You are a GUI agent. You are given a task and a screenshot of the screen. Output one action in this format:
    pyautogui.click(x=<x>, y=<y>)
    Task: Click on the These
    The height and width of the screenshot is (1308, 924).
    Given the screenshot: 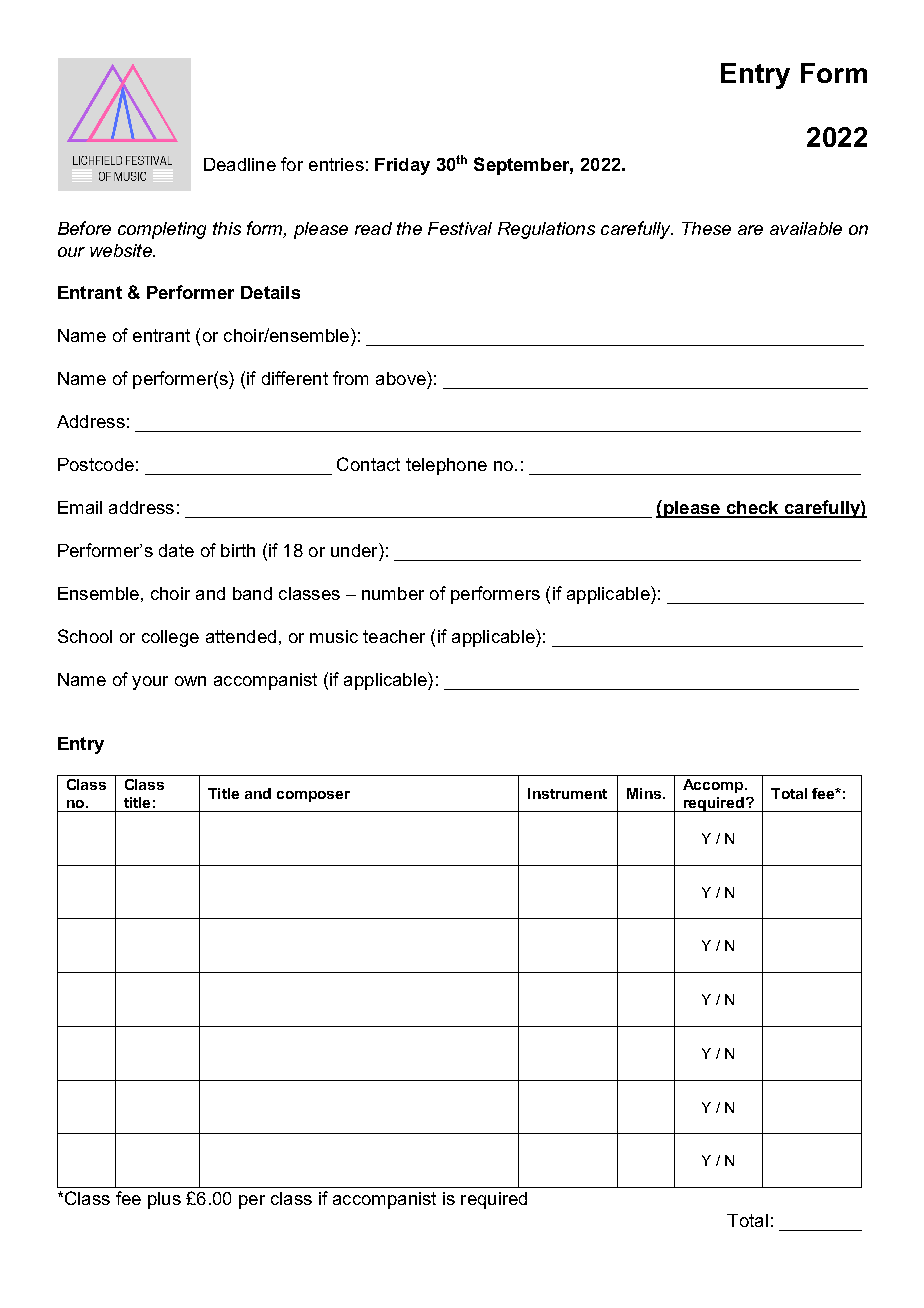 What is the action you would take?
    pyautogui.click(x=706, y=228)
